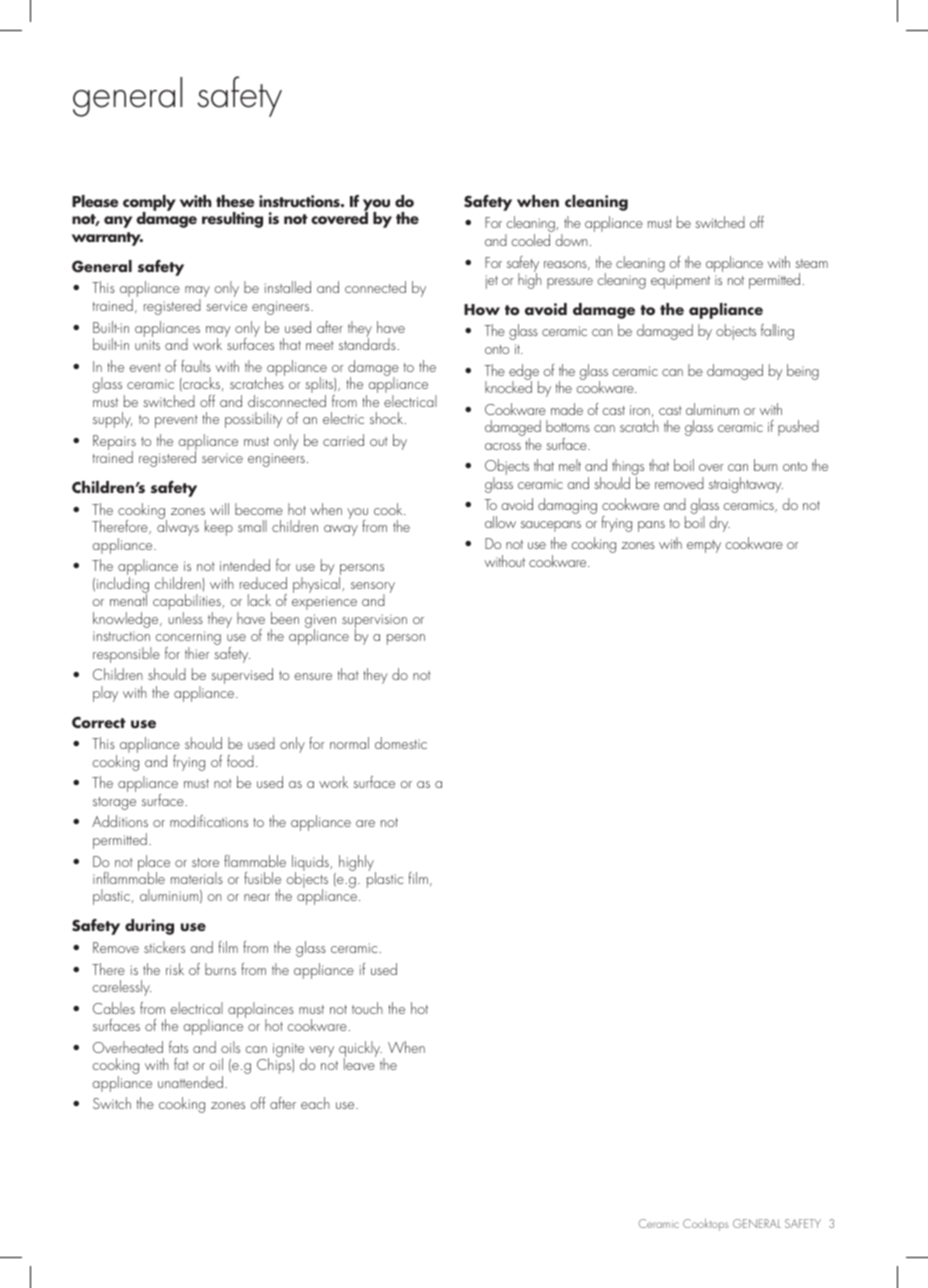 This image has width=928, height=1288. I want to click on quickly, so click(360, 1050).
